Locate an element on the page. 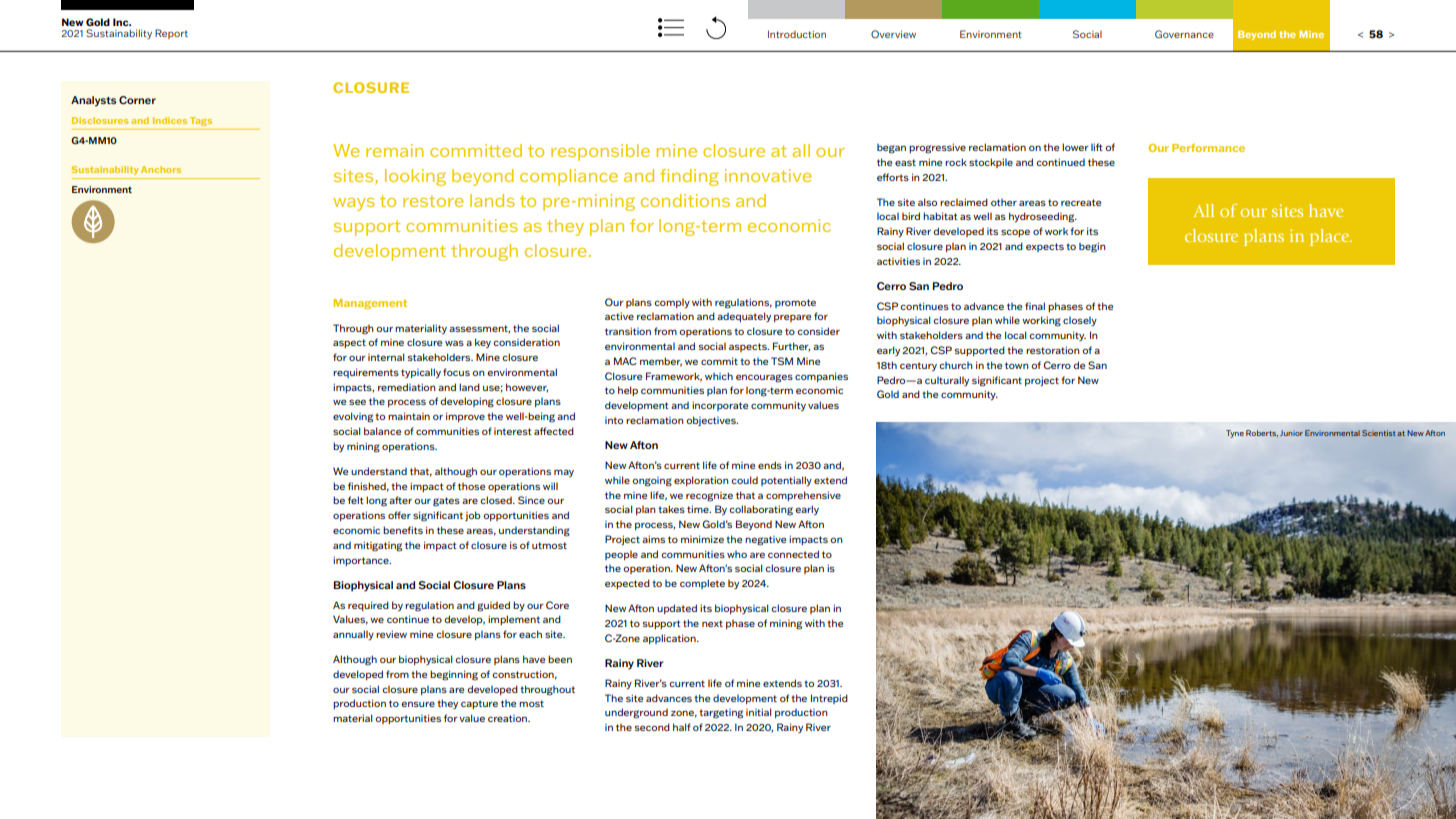 The image size is (1456, 819). Introduction is located at coordinates (797, 34).
